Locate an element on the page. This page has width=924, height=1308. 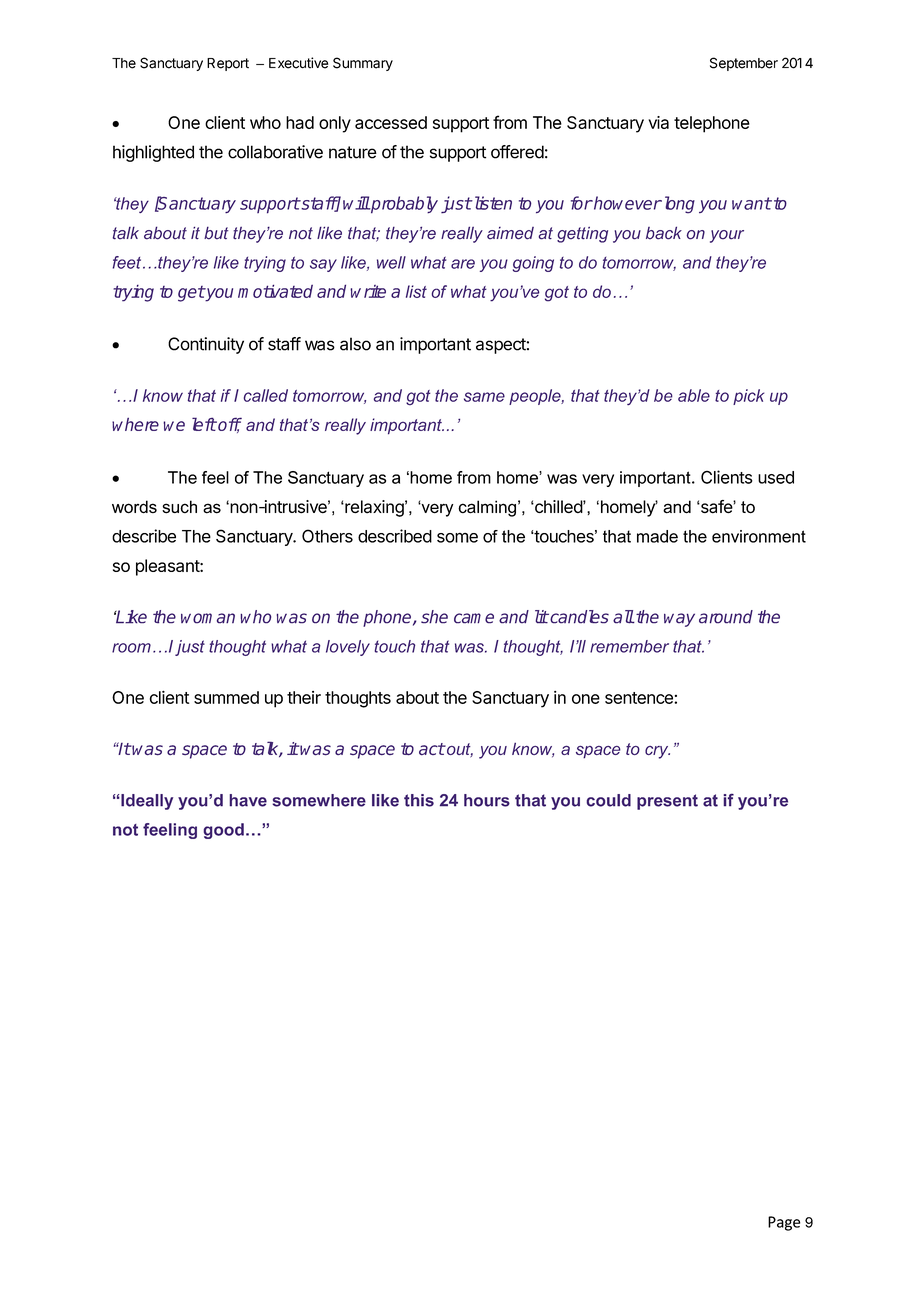
good is located at coordinates (224, 831).
